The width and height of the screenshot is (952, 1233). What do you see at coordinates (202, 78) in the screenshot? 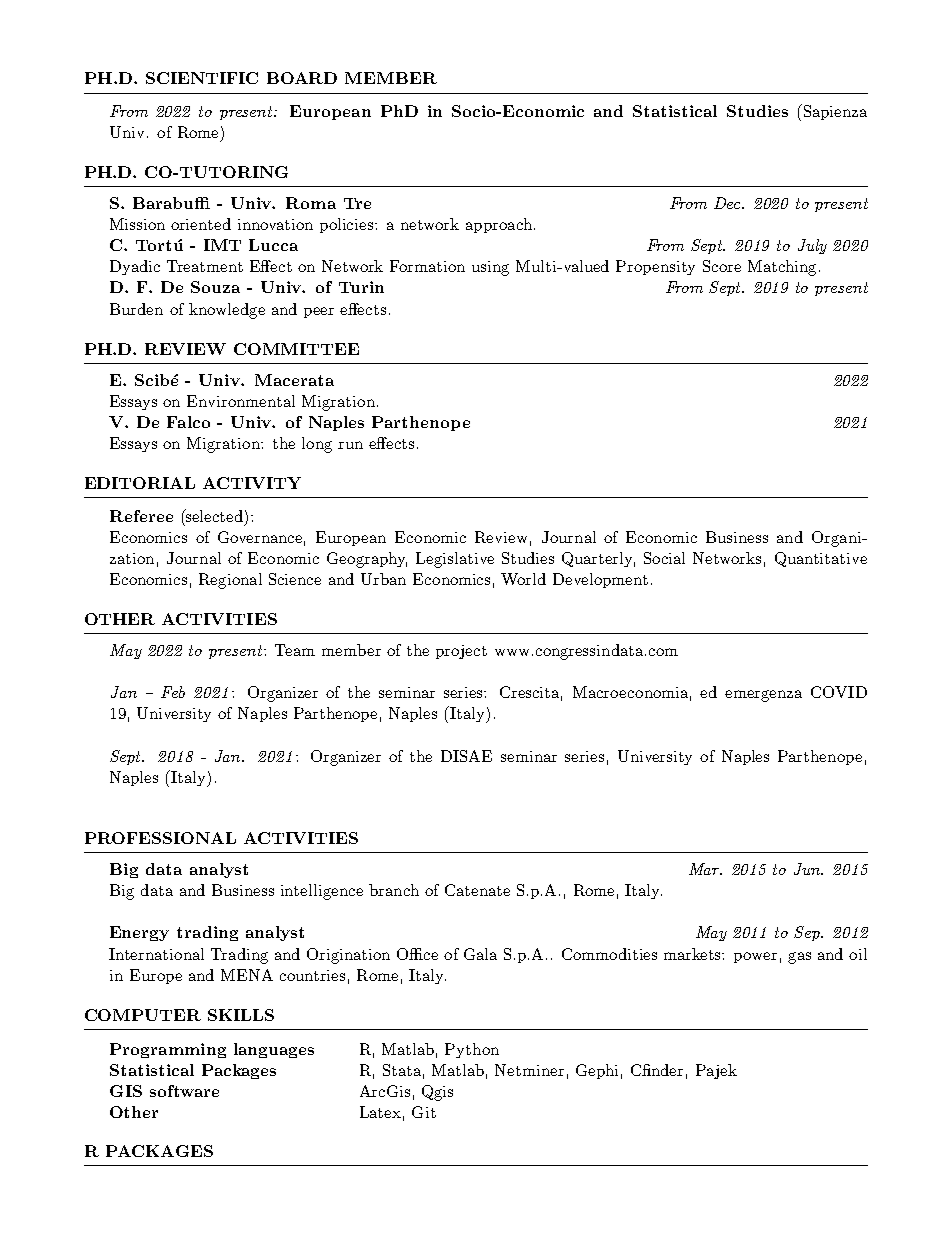
I see `SCIENTIFIC` at bounding box center [202, 78].
